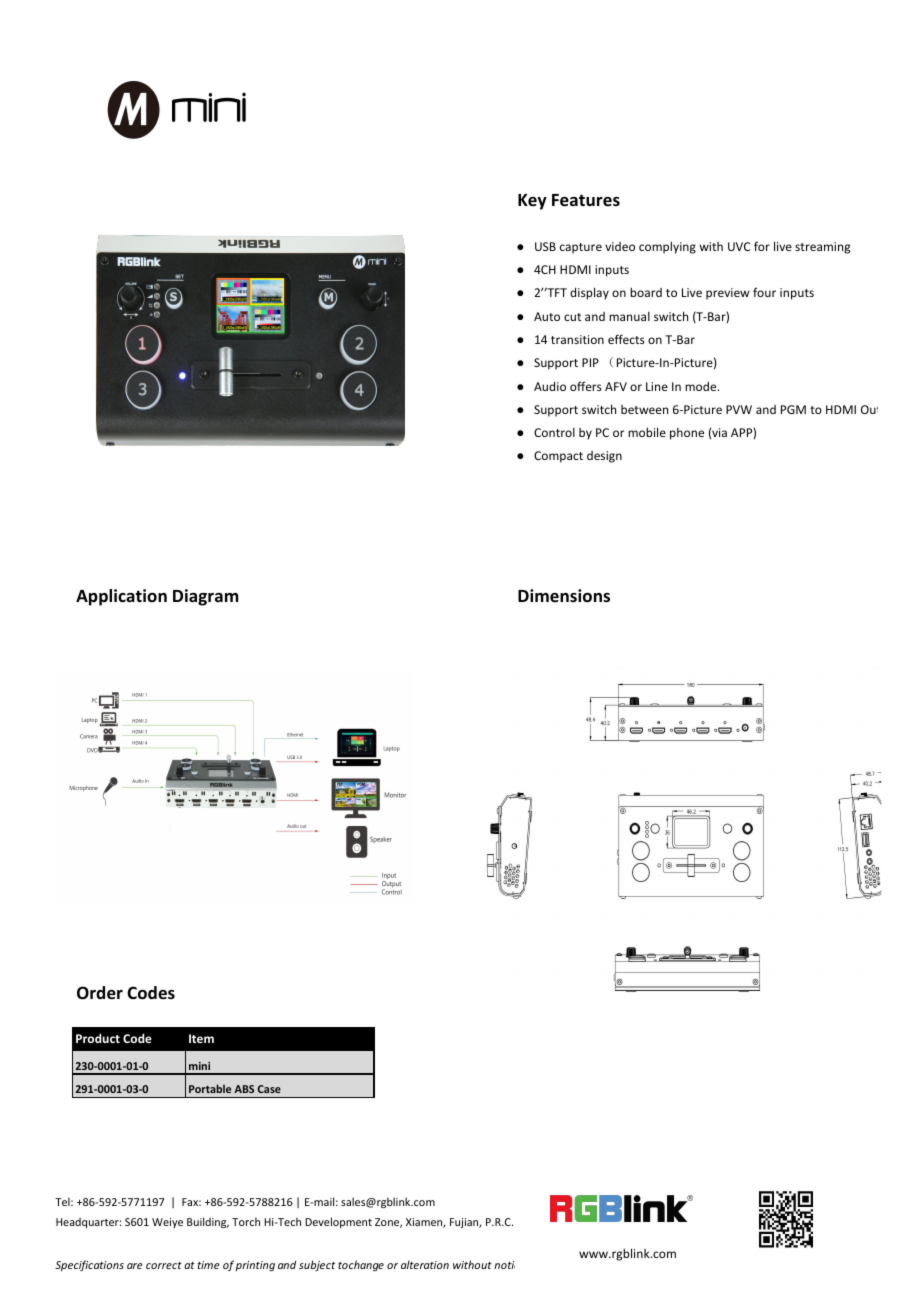 The height and width of the document is (1308, 924). Describe the element at coordinates (504, 1265) in the document. I see `notice` at that location.
